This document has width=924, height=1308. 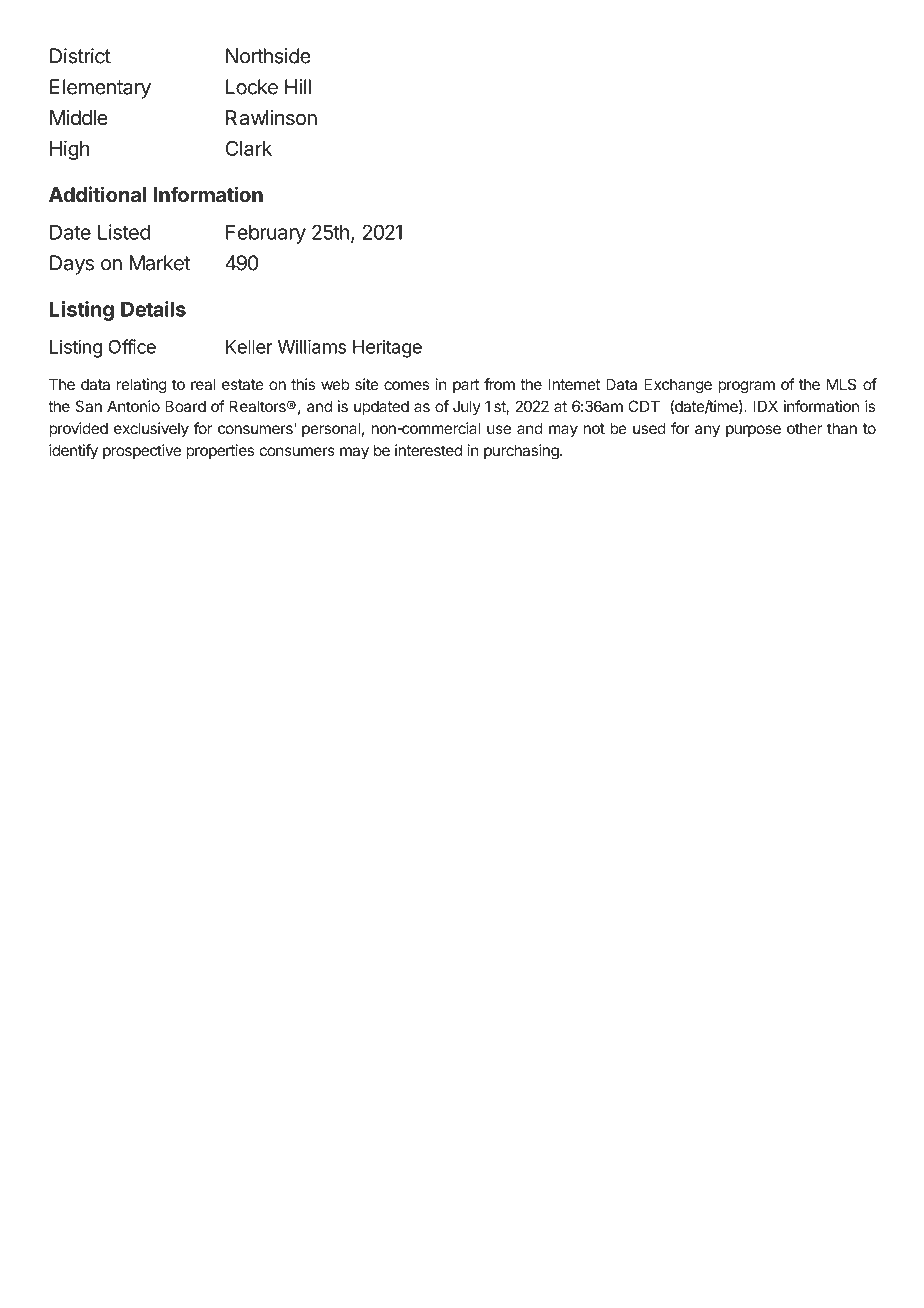 I want to click on February, so click(x=266, y=234).
